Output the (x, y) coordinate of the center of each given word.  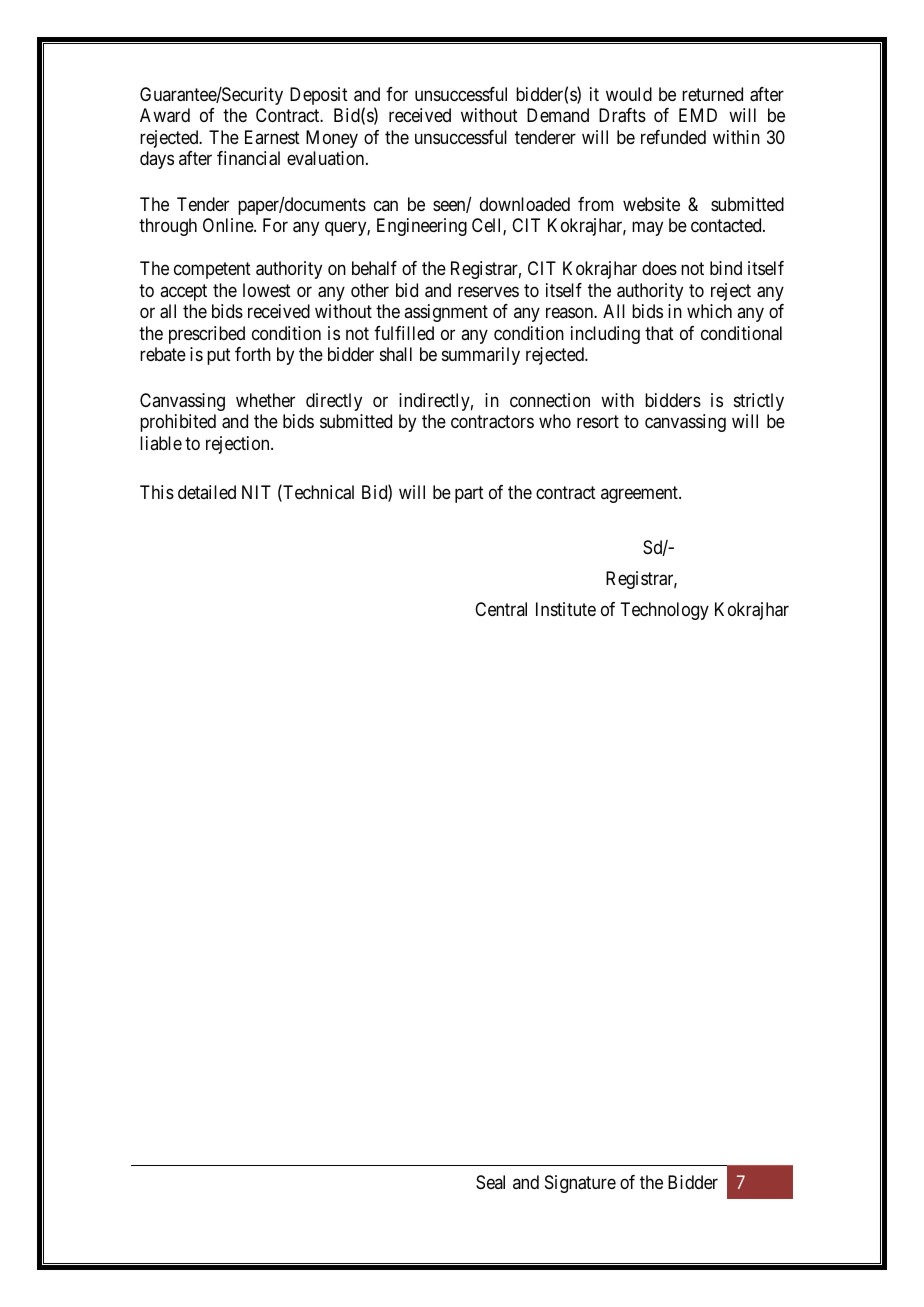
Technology (664, 611)
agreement (640, 494)
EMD (698, 115)
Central (501, 609)
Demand (558, 115)
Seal (490, 1182)
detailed (207, 492)
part (469, 494)
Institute (566, 609)
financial (248, 158)
